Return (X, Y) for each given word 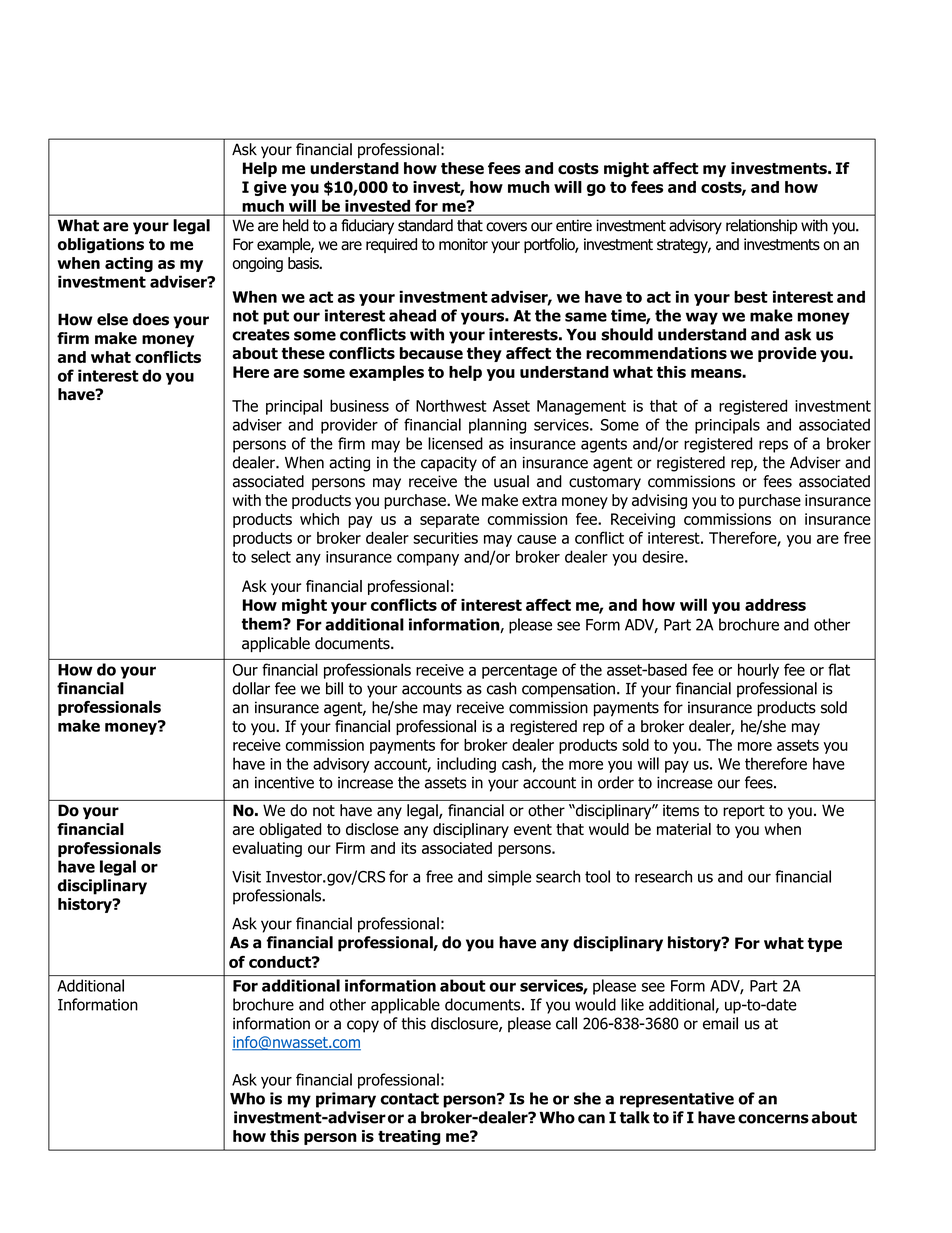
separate (449, 521)
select (271, 556)
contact (409, 1099)
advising (659, 501)
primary (346, 1100)
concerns (773, 1119)
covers (506, 227)
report (744, 812)
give (270, 188)
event (533, 829)
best (751, 297)
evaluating (267, 849)
